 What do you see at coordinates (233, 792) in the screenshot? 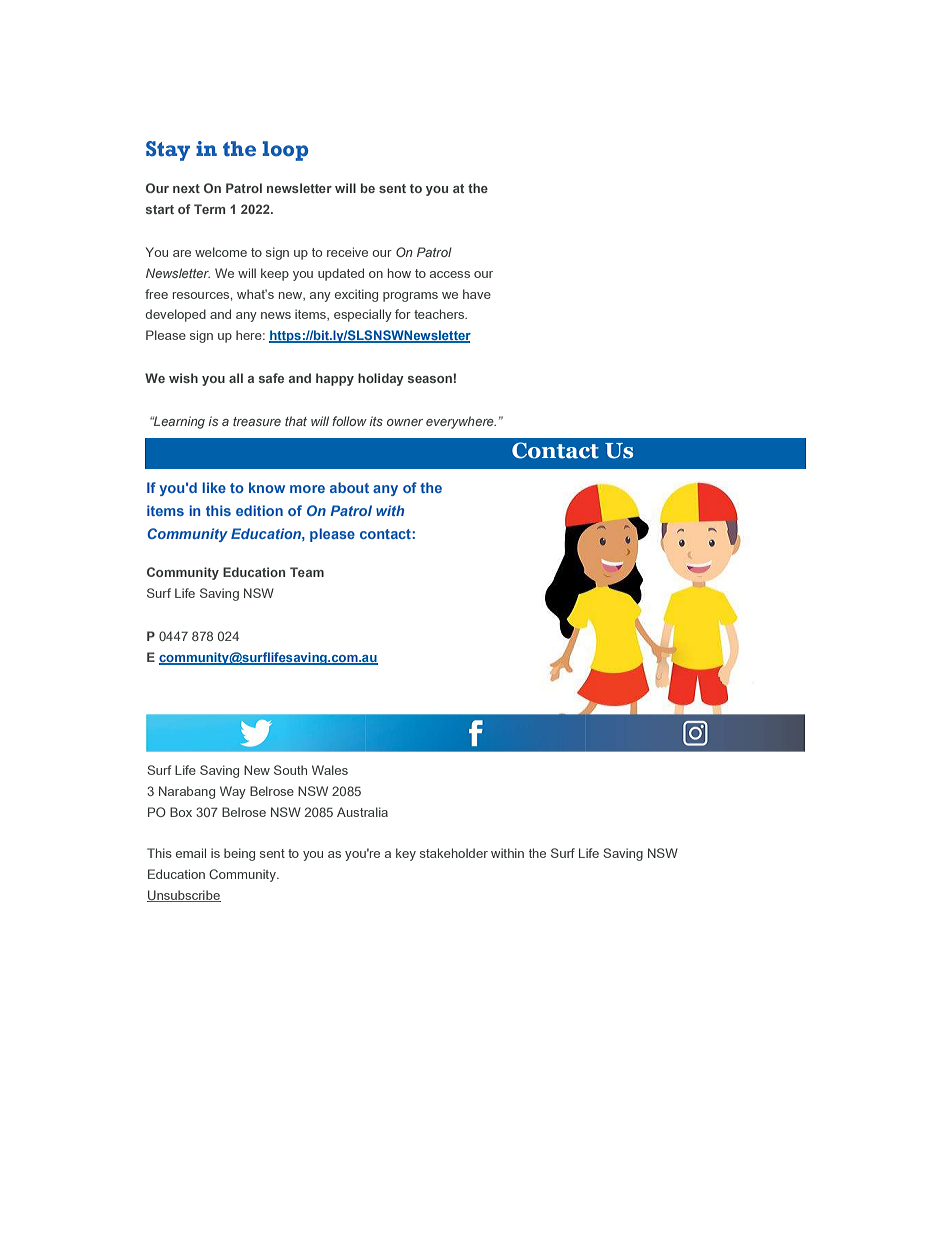
I see `Way` at bounding box center [233, 792].
